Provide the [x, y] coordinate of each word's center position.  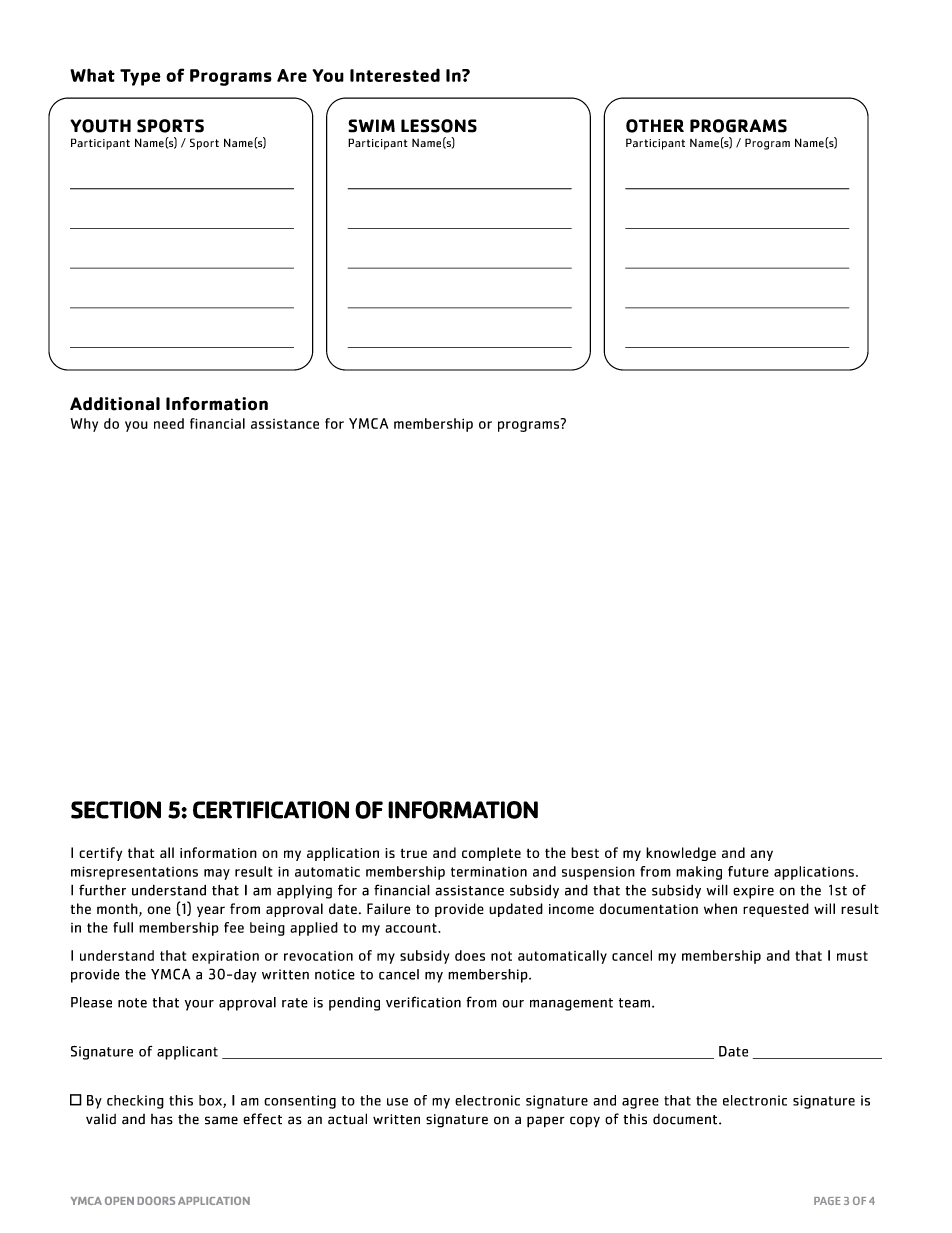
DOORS [156, 1200]
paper [546, 1122]
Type [140, 77]
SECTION [116, 810]
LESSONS [439, 126]
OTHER [655, 126]
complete [491, 854]
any [762, 855]
